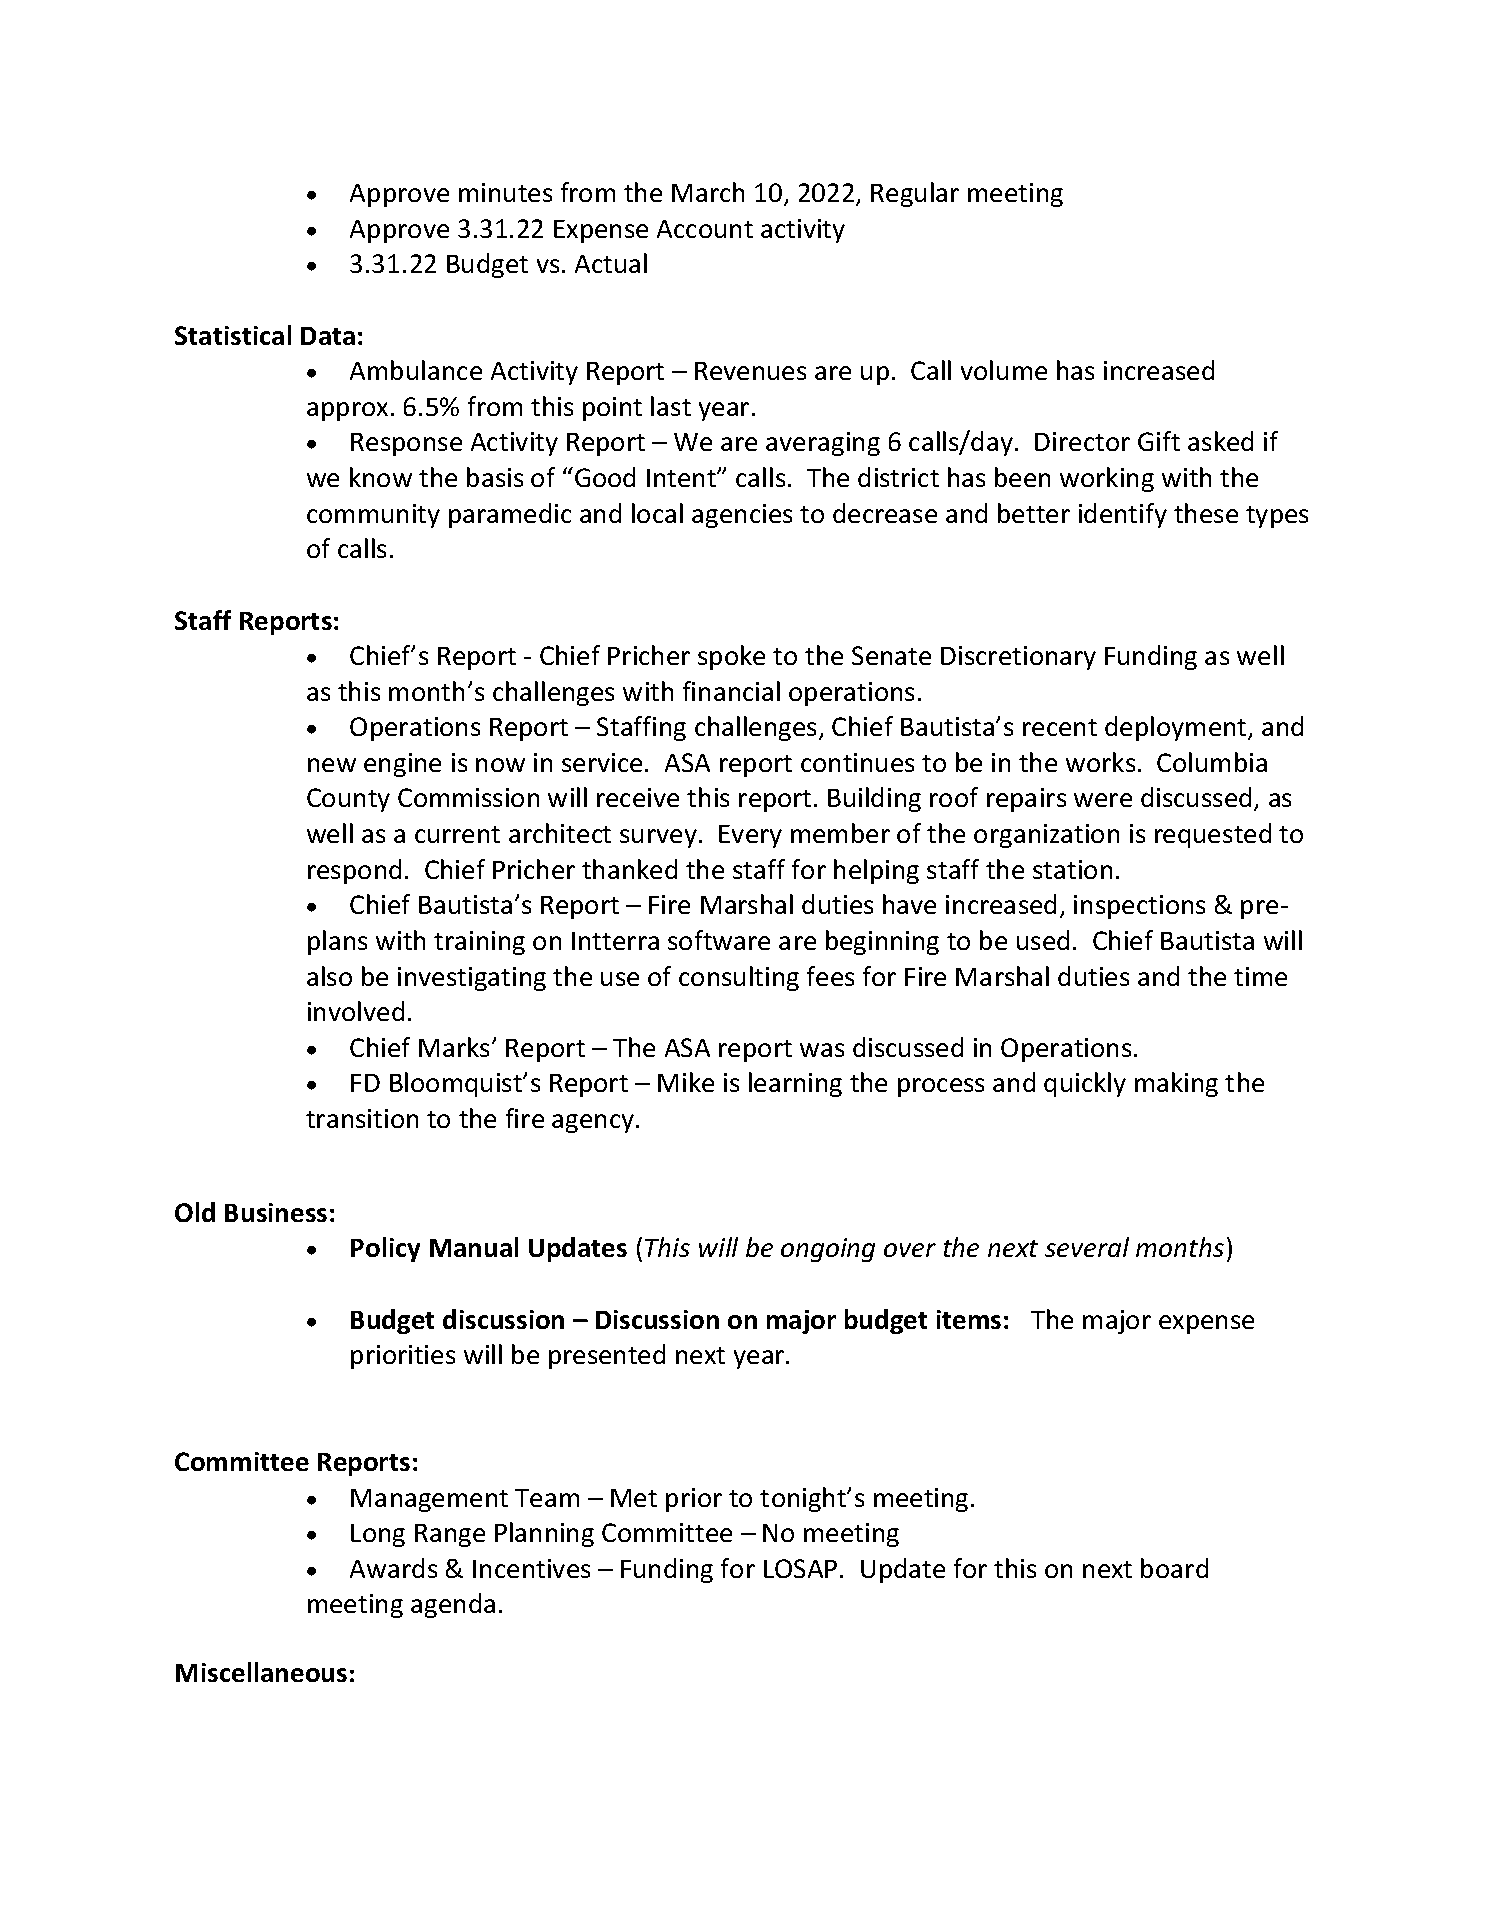 The image size is (1487, 1925). What do you see at coordinates (915, 194) in the screenshot?
I see `Regular` at bounding box center [915, 194].
